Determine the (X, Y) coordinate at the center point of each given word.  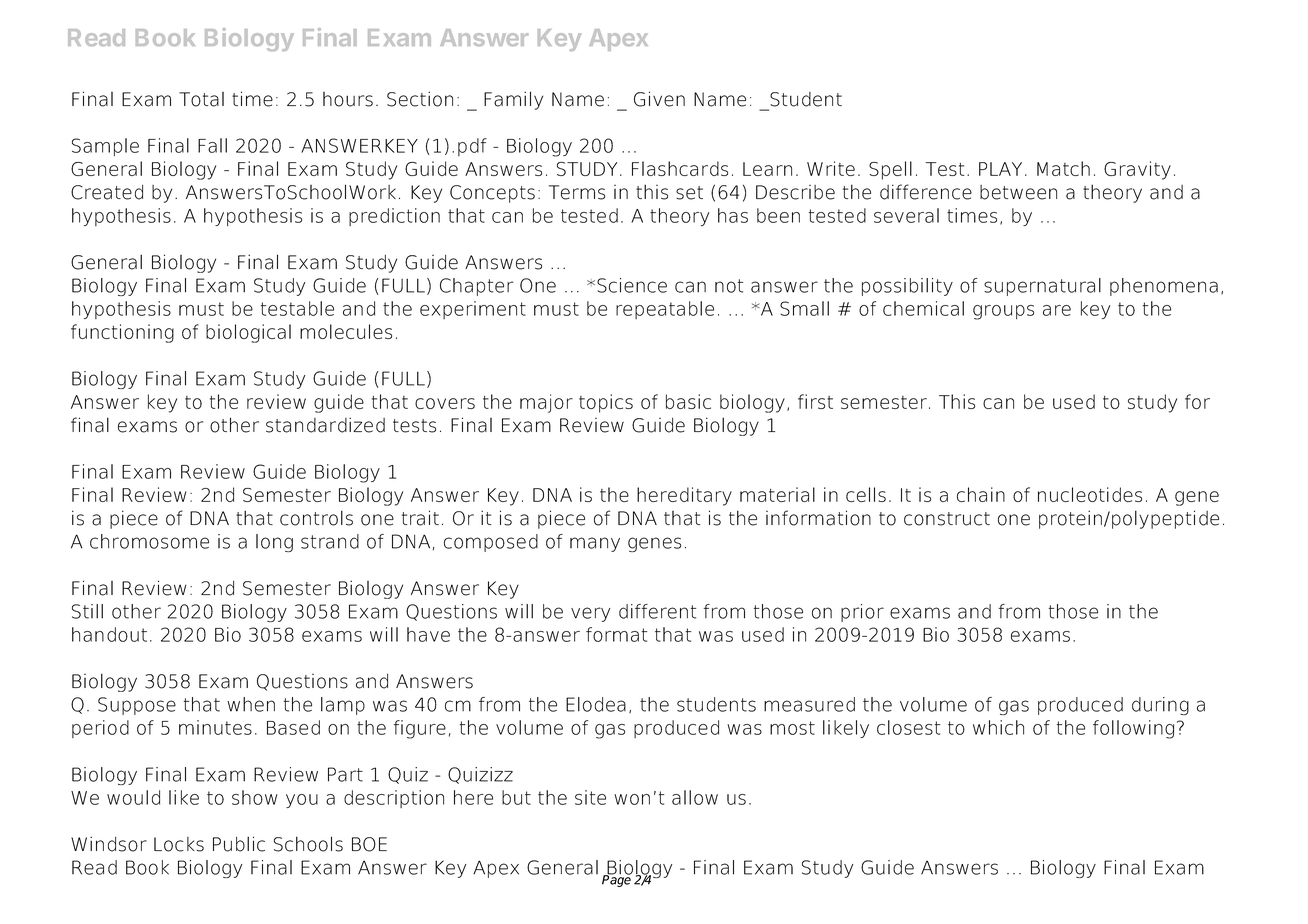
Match (1063, 168)
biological (248, 333)
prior (862, 613)
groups (1003, 312)
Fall (212, 145)
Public (239, 844)
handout (109, 634)
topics (606, 403)
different (657, 611)
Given (659, 99)
